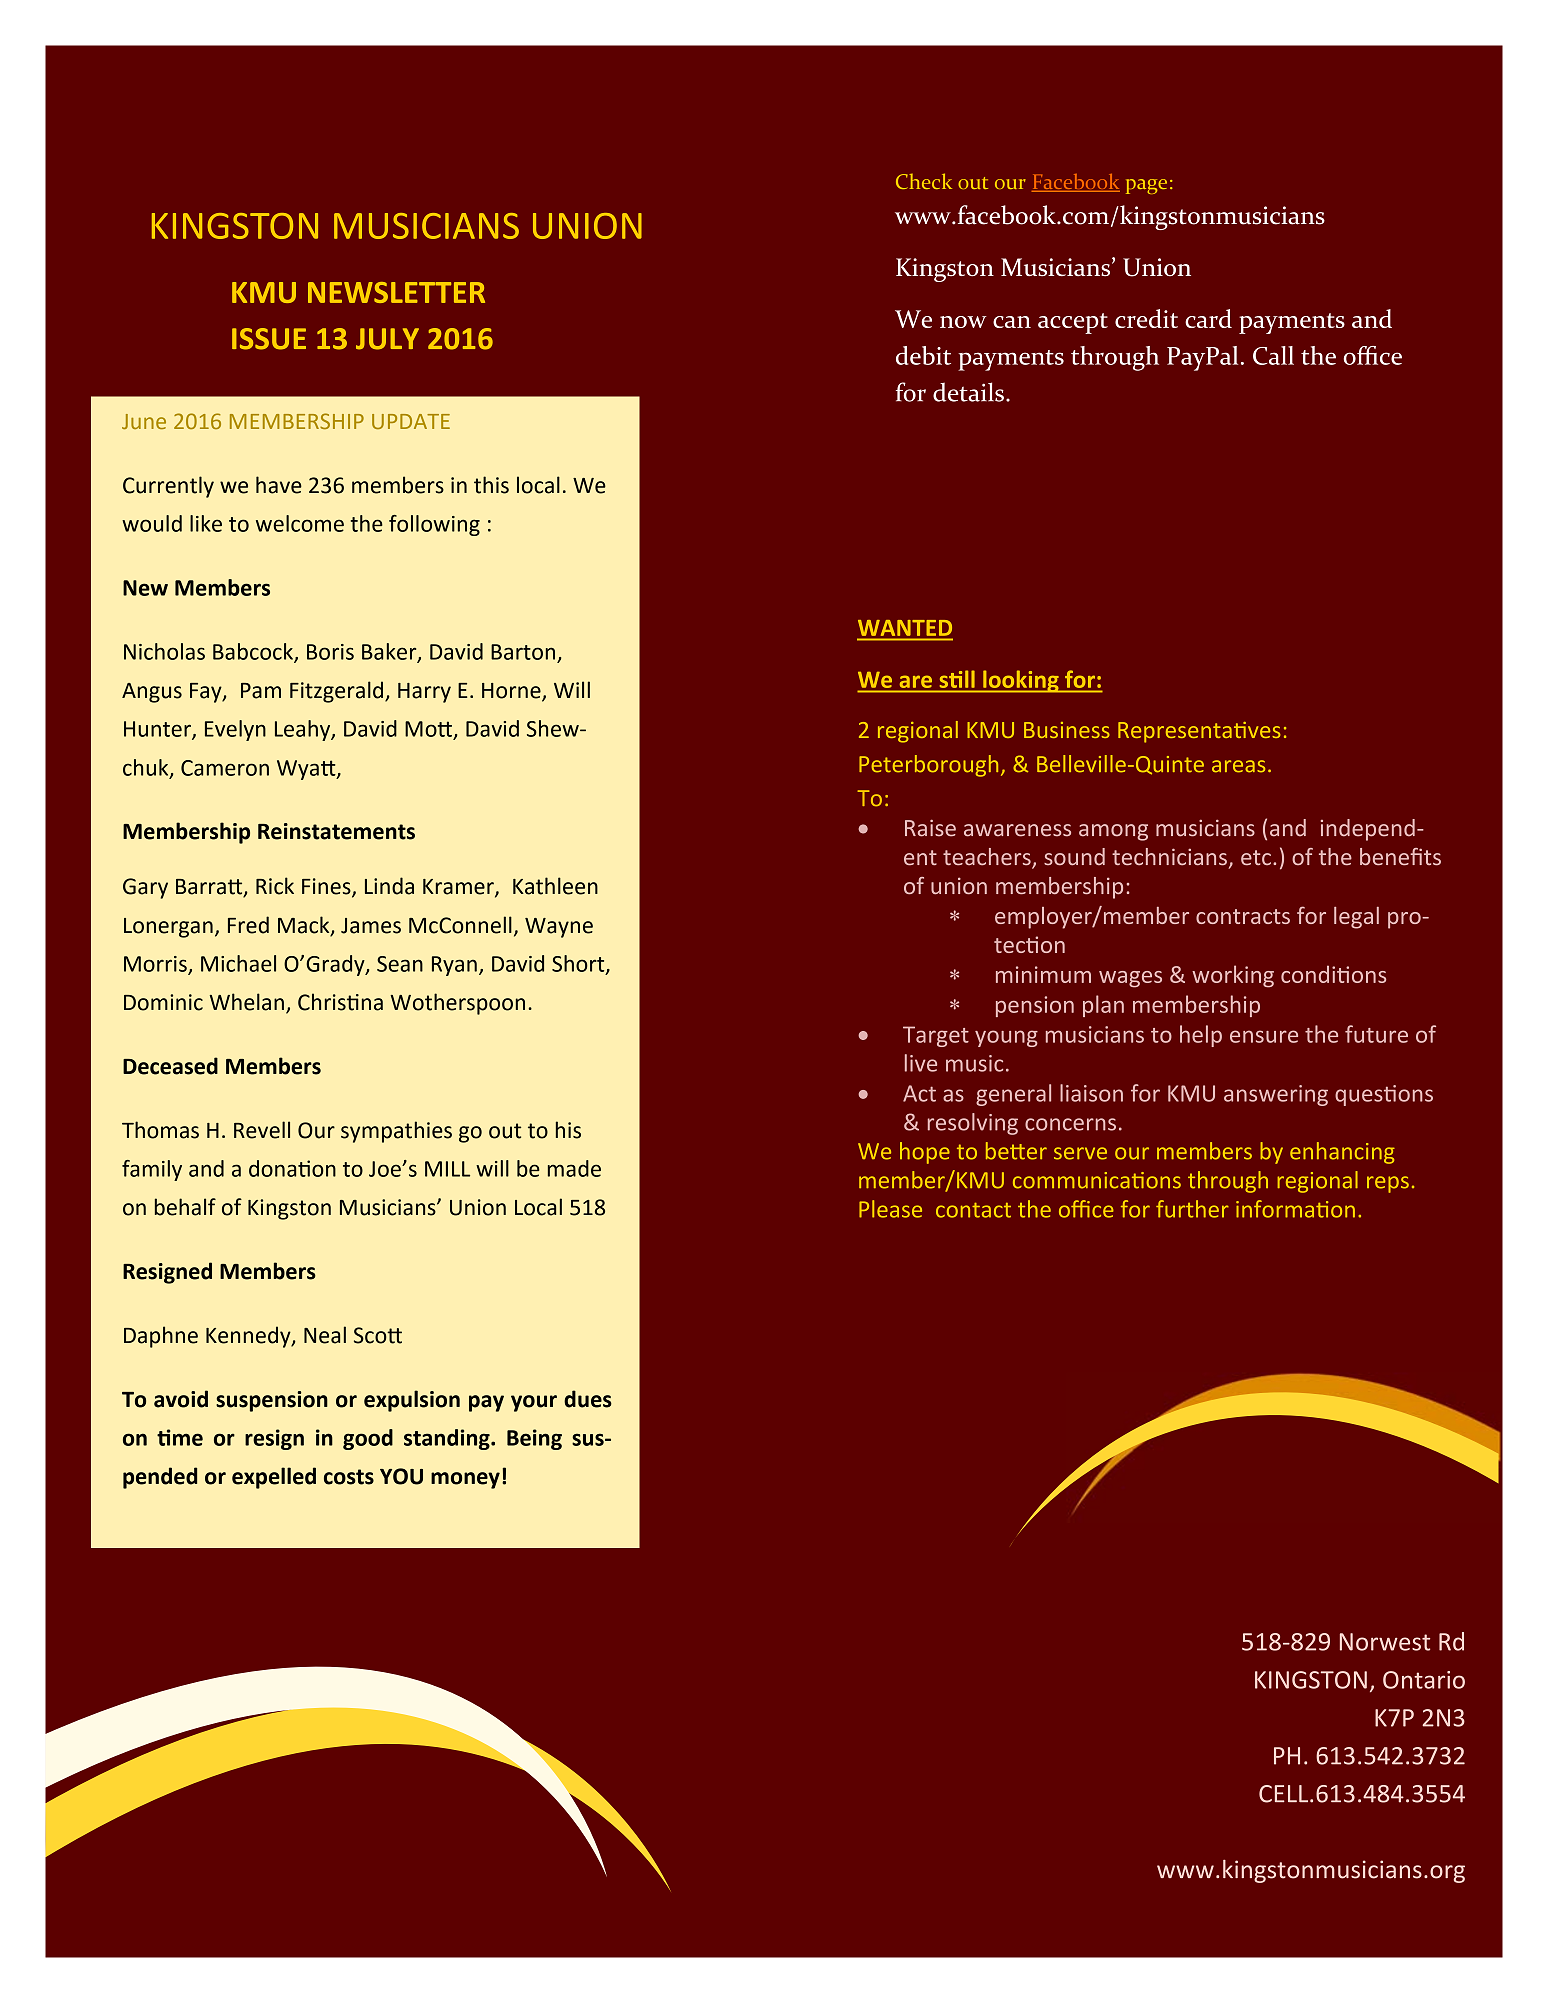  What do you see at coordinates (305, 925) in the image?
I see `Mack` at bounding box center [305, 925].
